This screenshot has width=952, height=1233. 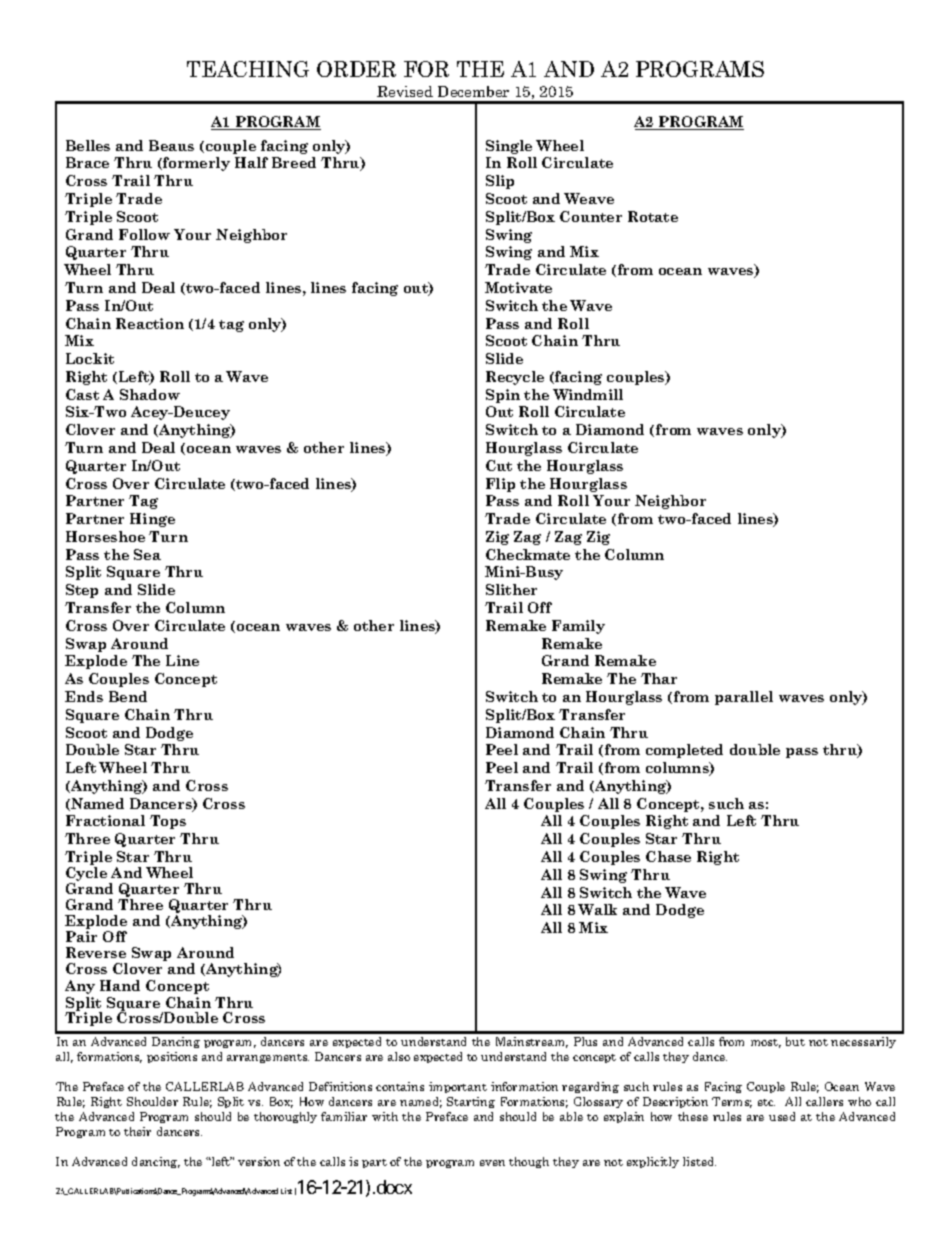 What do you see at coordinates (473, 91) in the screenshot?
I see `December` at bounding box center [473, 91].
